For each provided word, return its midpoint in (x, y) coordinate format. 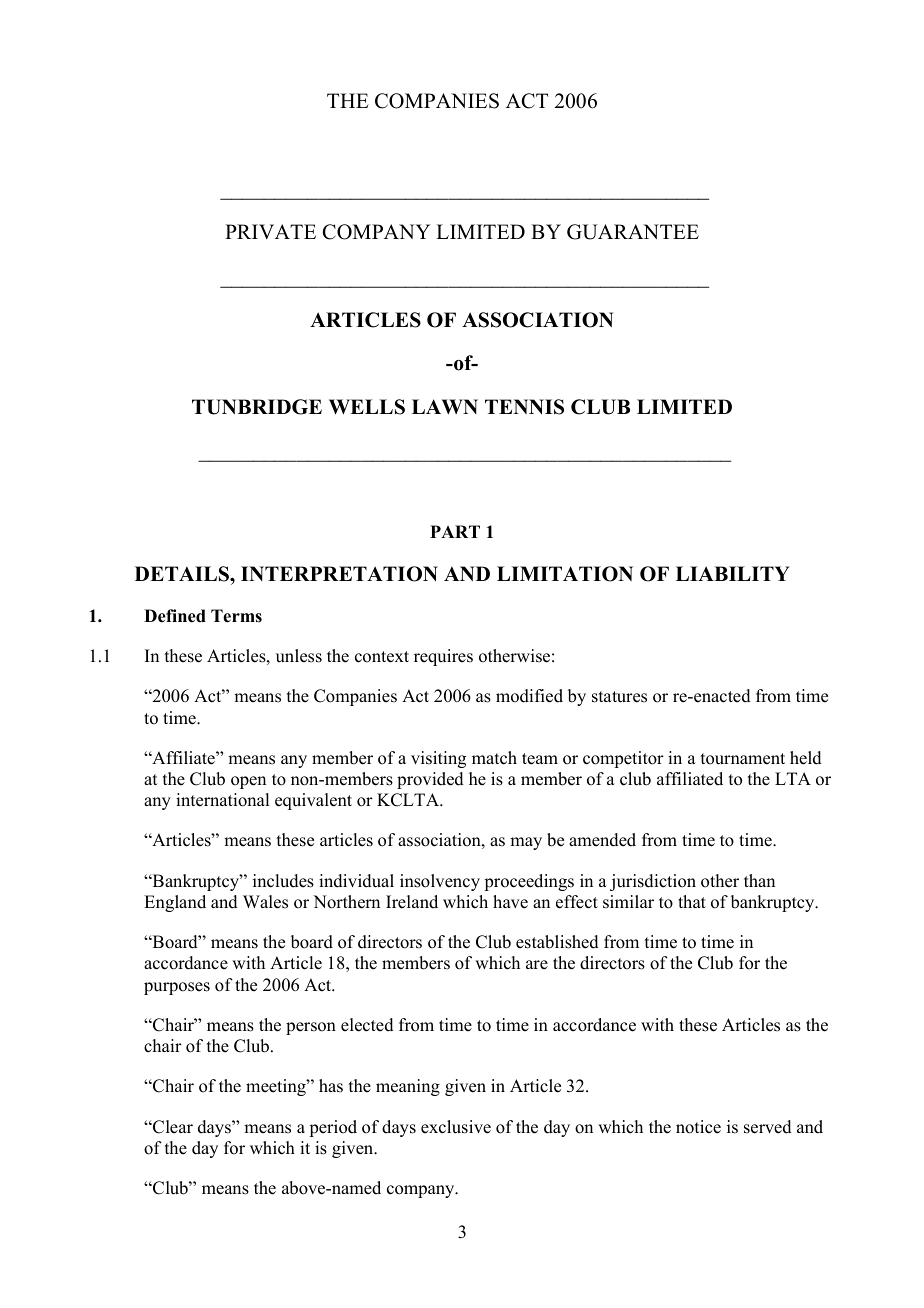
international (222, 800)
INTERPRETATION (339, 574)
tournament (743, 759)
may (526, 843)
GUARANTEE (633, 232)
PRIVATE (270, 231)
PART (455, 531)
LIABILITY (732, 573)
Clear (172, 1127)
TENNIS (524, 407)
